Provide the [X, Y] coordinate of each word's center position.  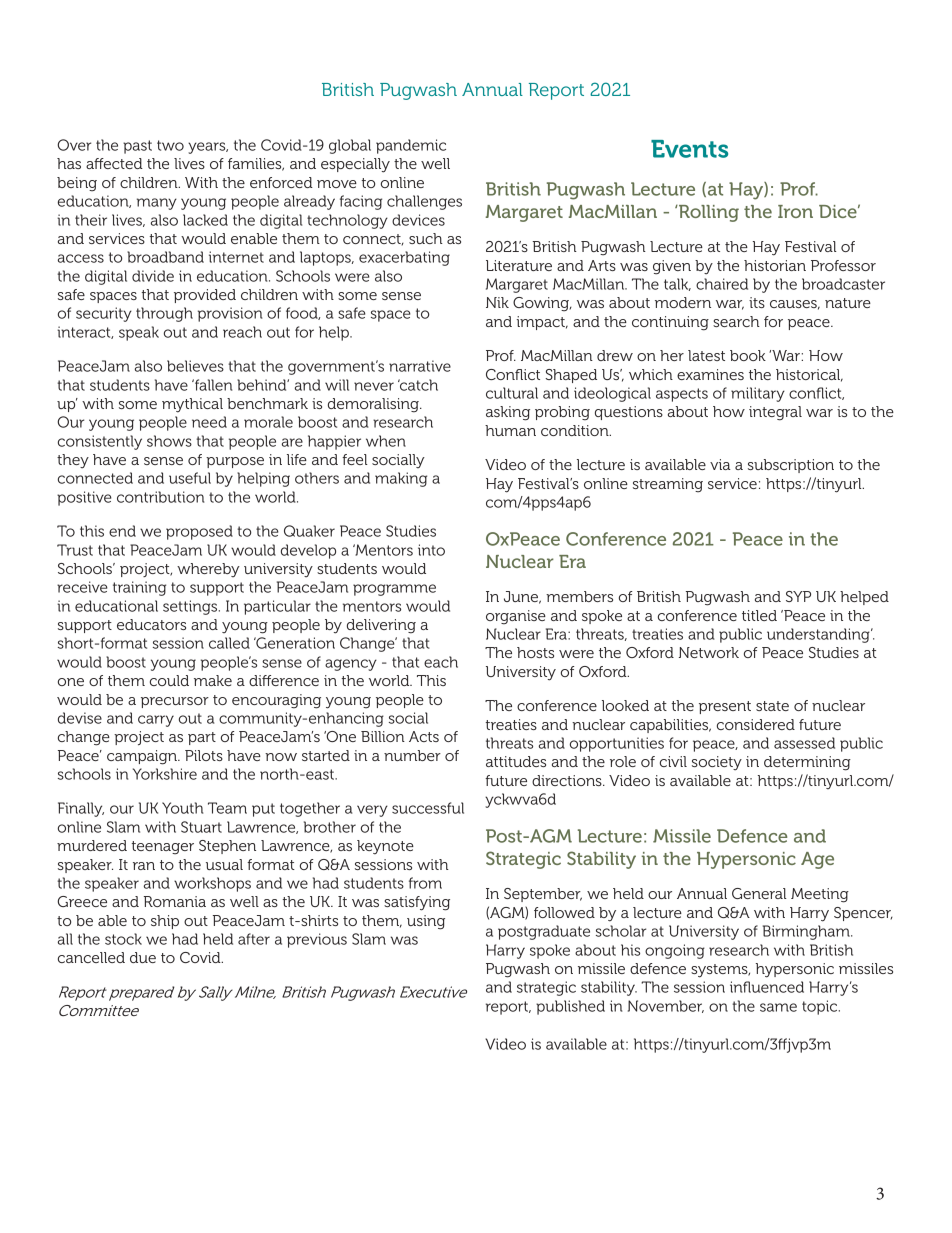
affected [114, 163]
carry [156, 721]
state [772, 706]
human [510, 430]
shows [169, 441]
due [143, 957]
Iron [795, 211]
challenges [424, 202]
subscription [791, 466]
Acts [424, 736]
